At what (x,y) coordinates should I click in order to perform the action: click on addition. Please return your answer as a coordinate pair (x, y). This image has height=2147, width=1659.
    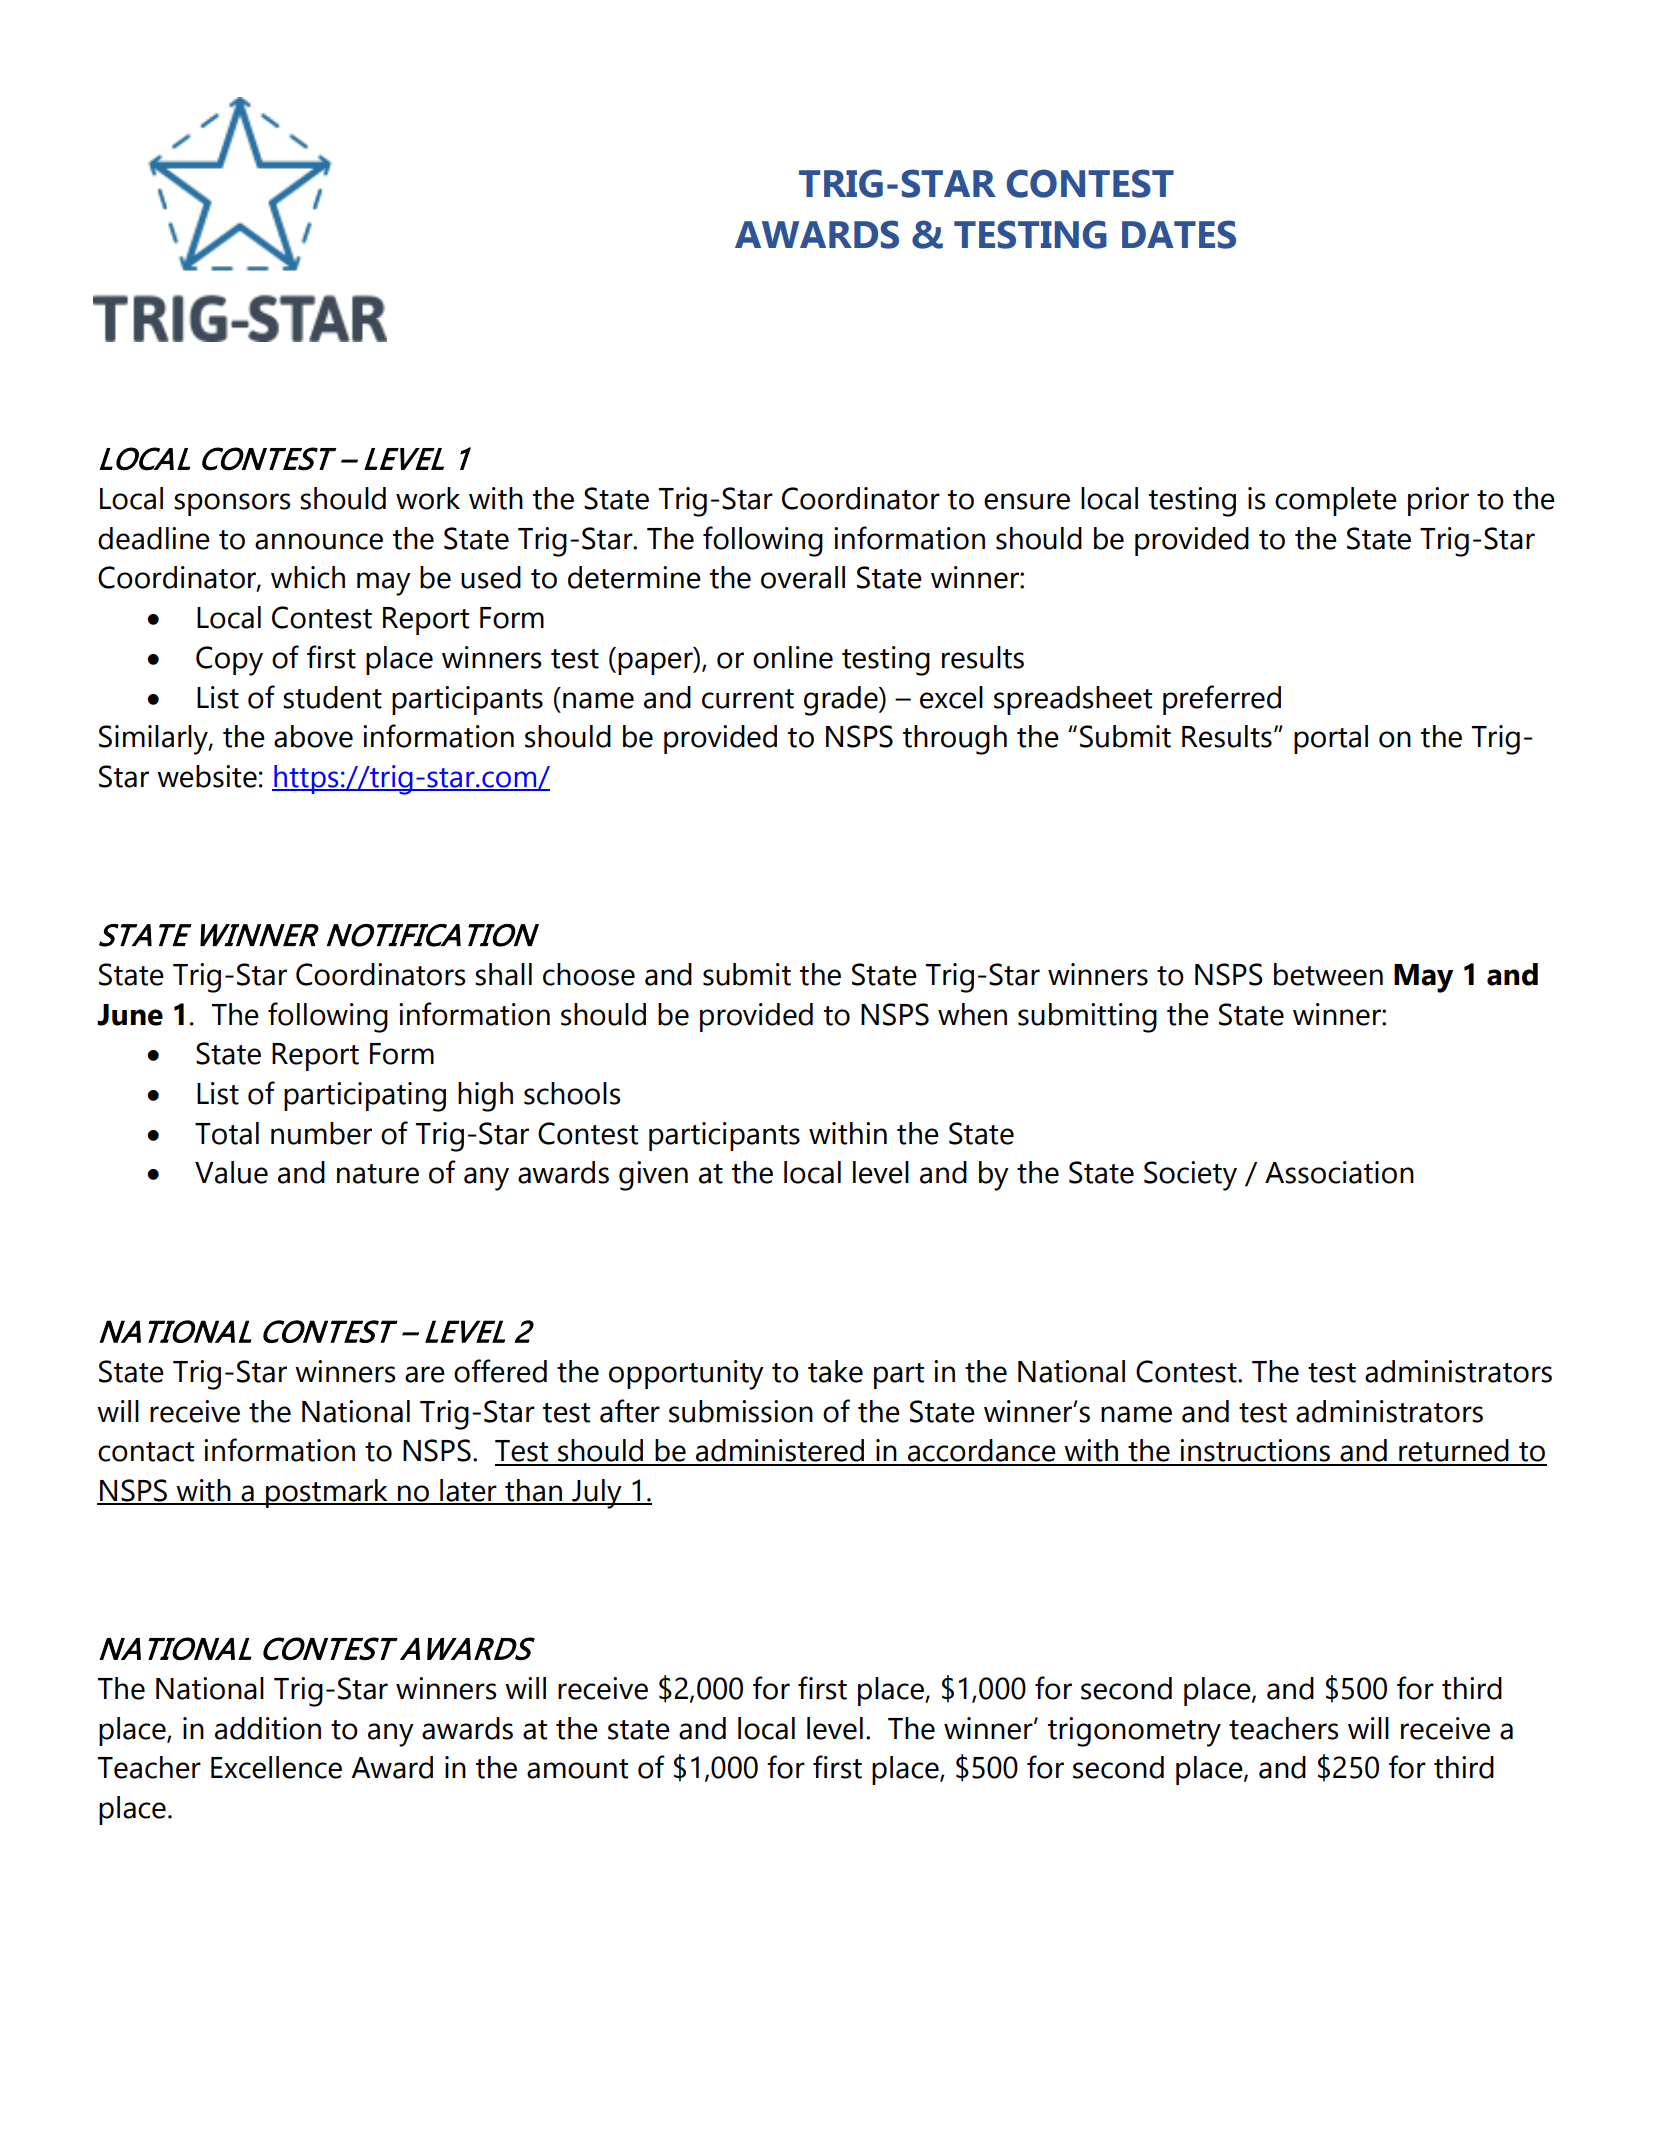
    Looking at the image, I should click on (268, 1728).
